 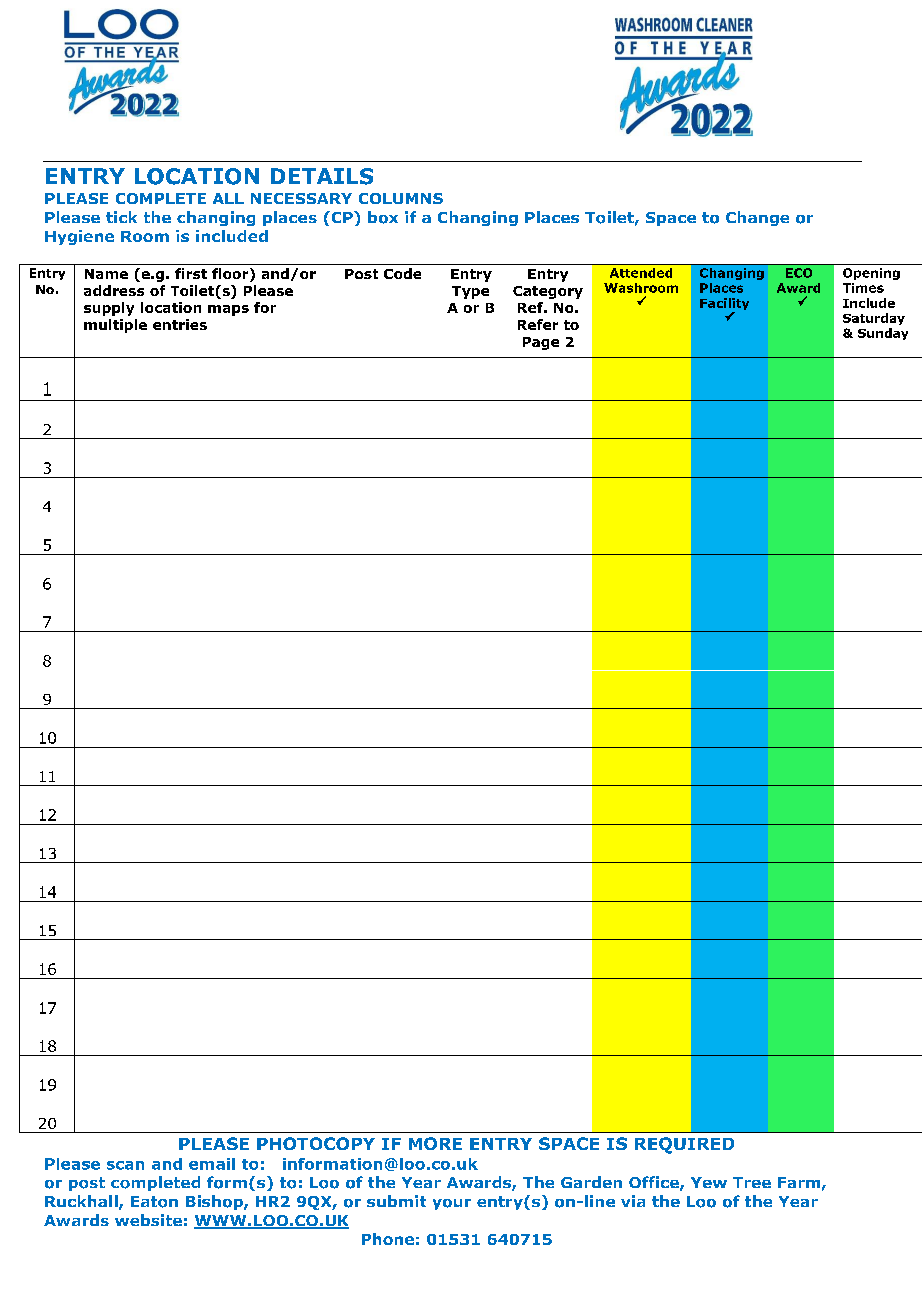 I want to click on Change, so click(x=757, y=218).
